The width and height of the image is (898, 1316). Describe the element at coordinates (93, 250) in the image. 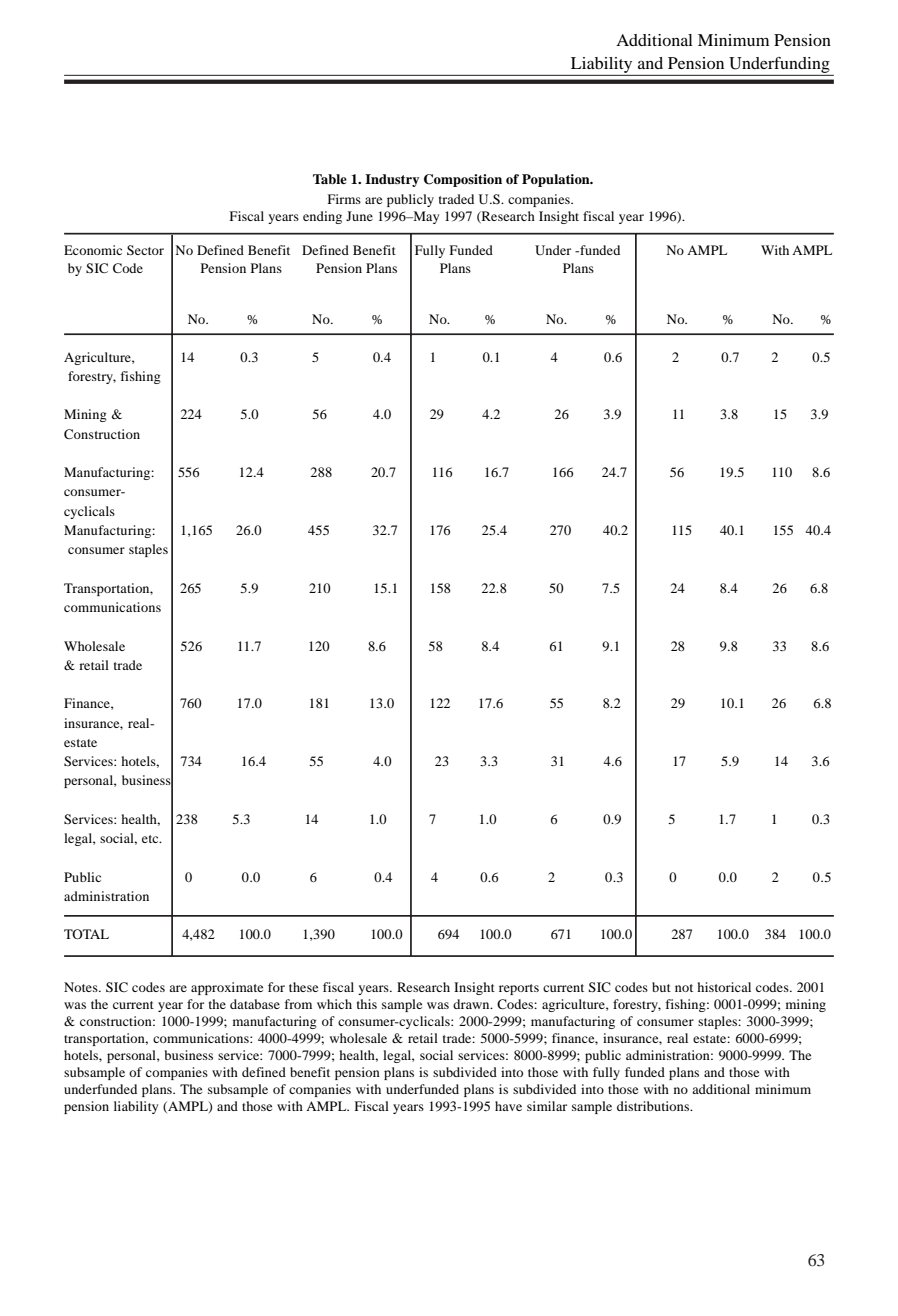

I see `Economic` at that location.
